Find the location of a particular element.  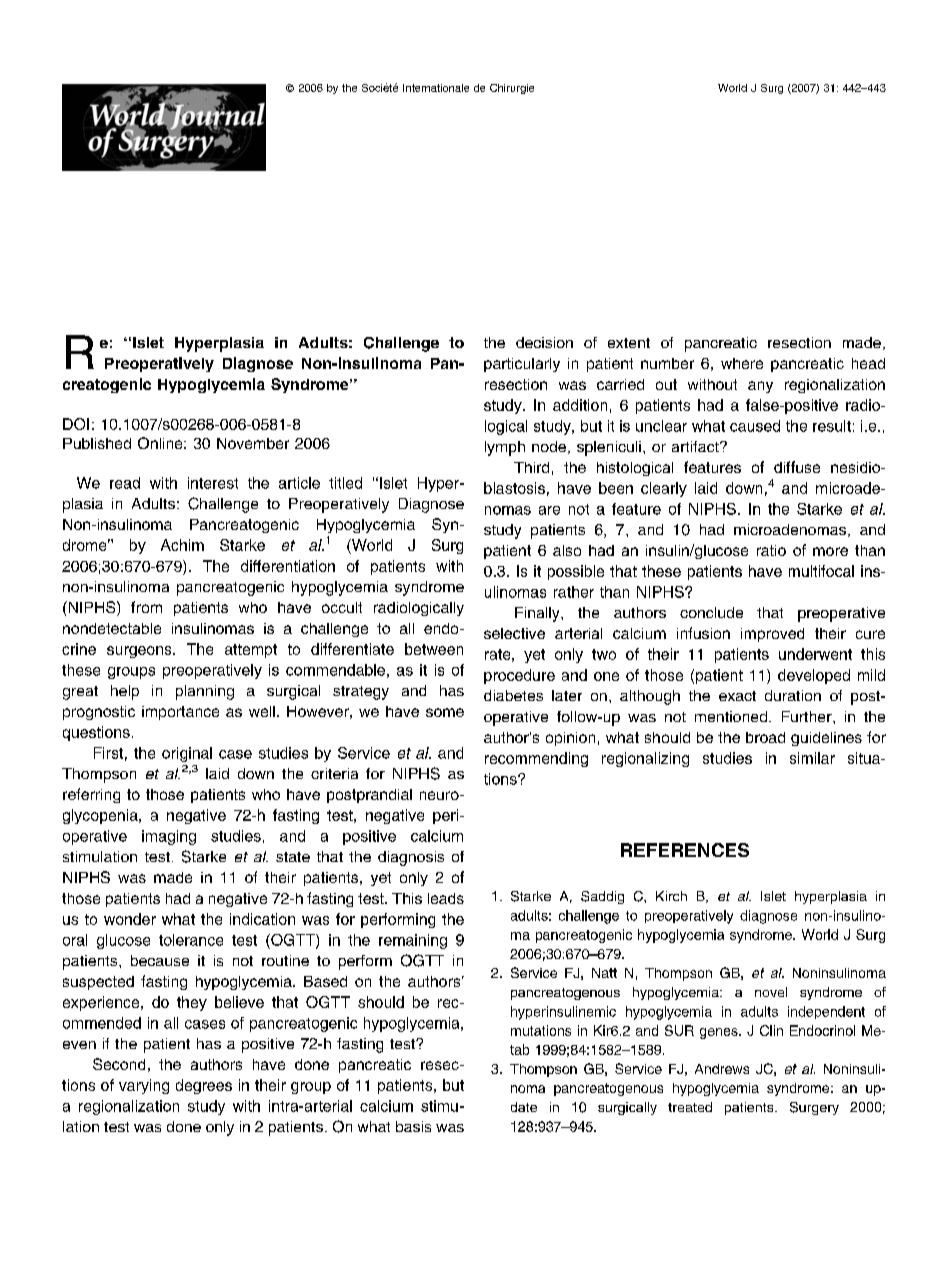

decision is located at coordinates (544, 342).
